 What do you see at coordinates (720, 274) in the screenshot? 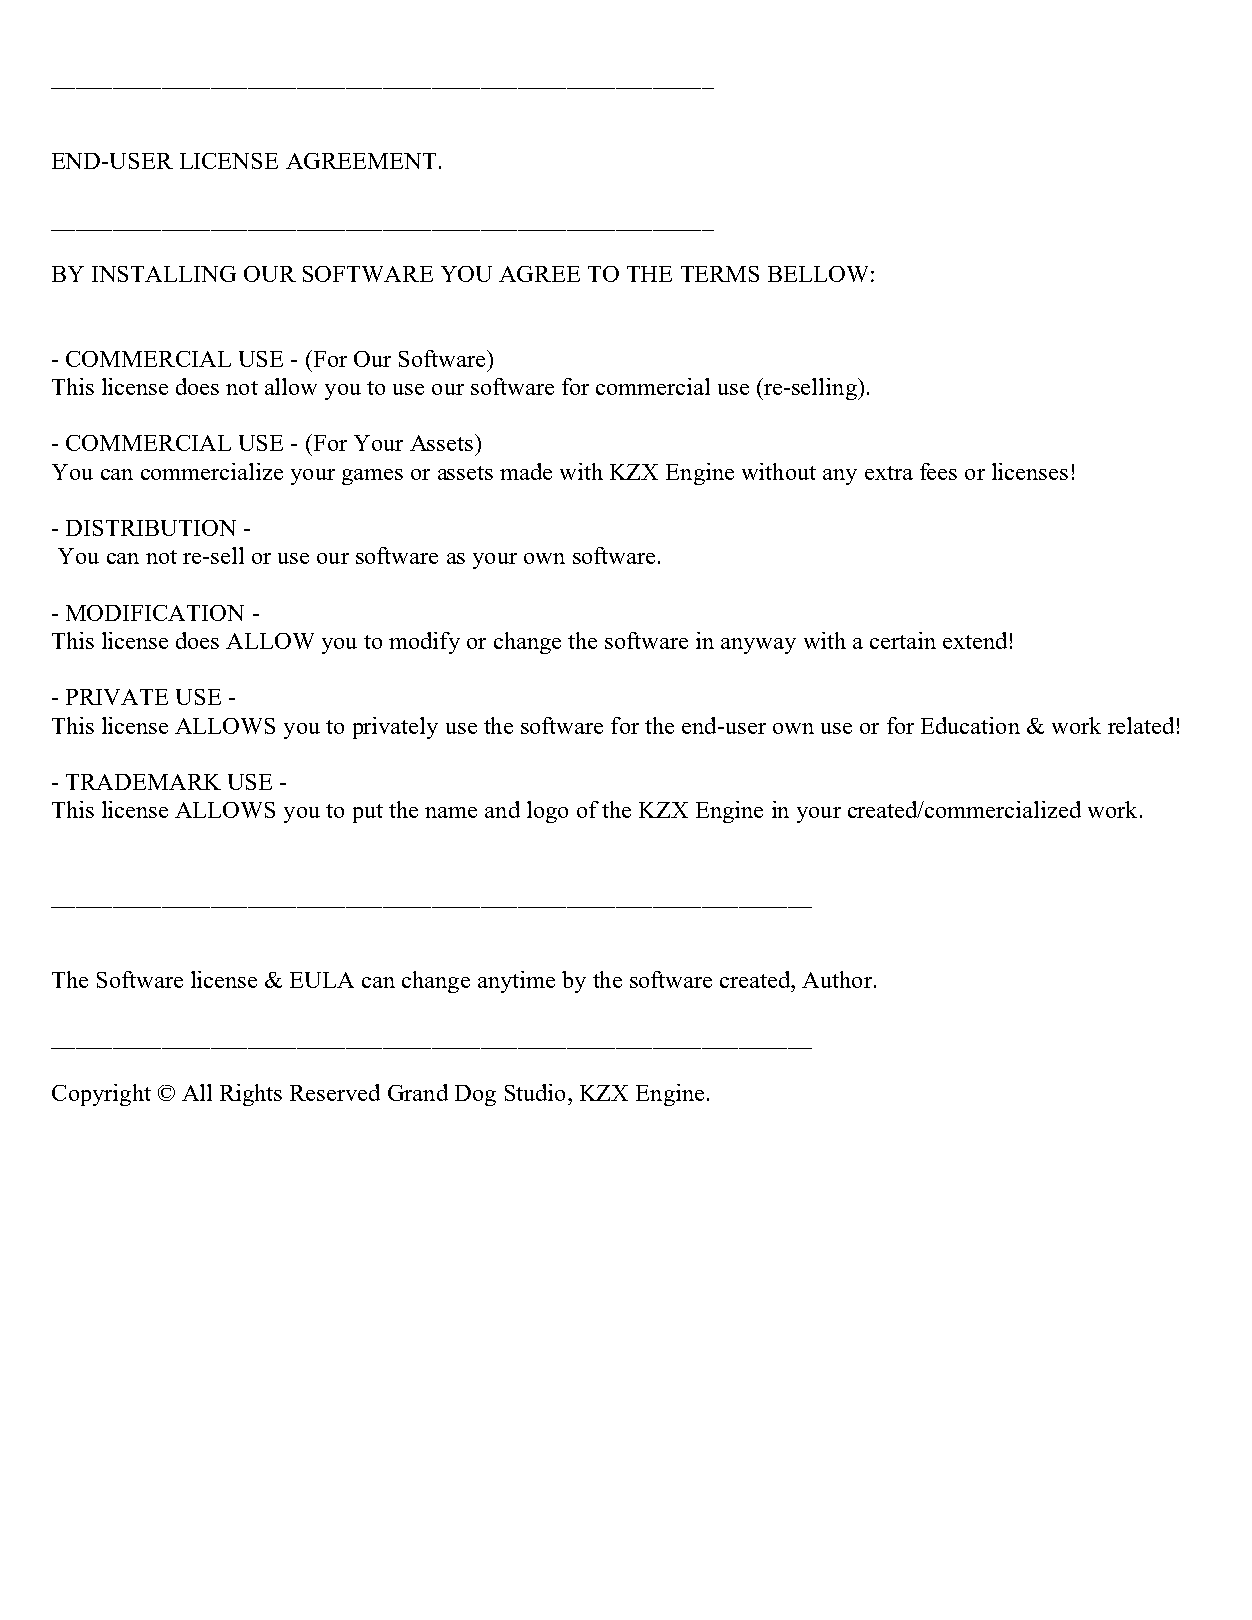
I see `TERMS` at bounding box center [720, 274].
